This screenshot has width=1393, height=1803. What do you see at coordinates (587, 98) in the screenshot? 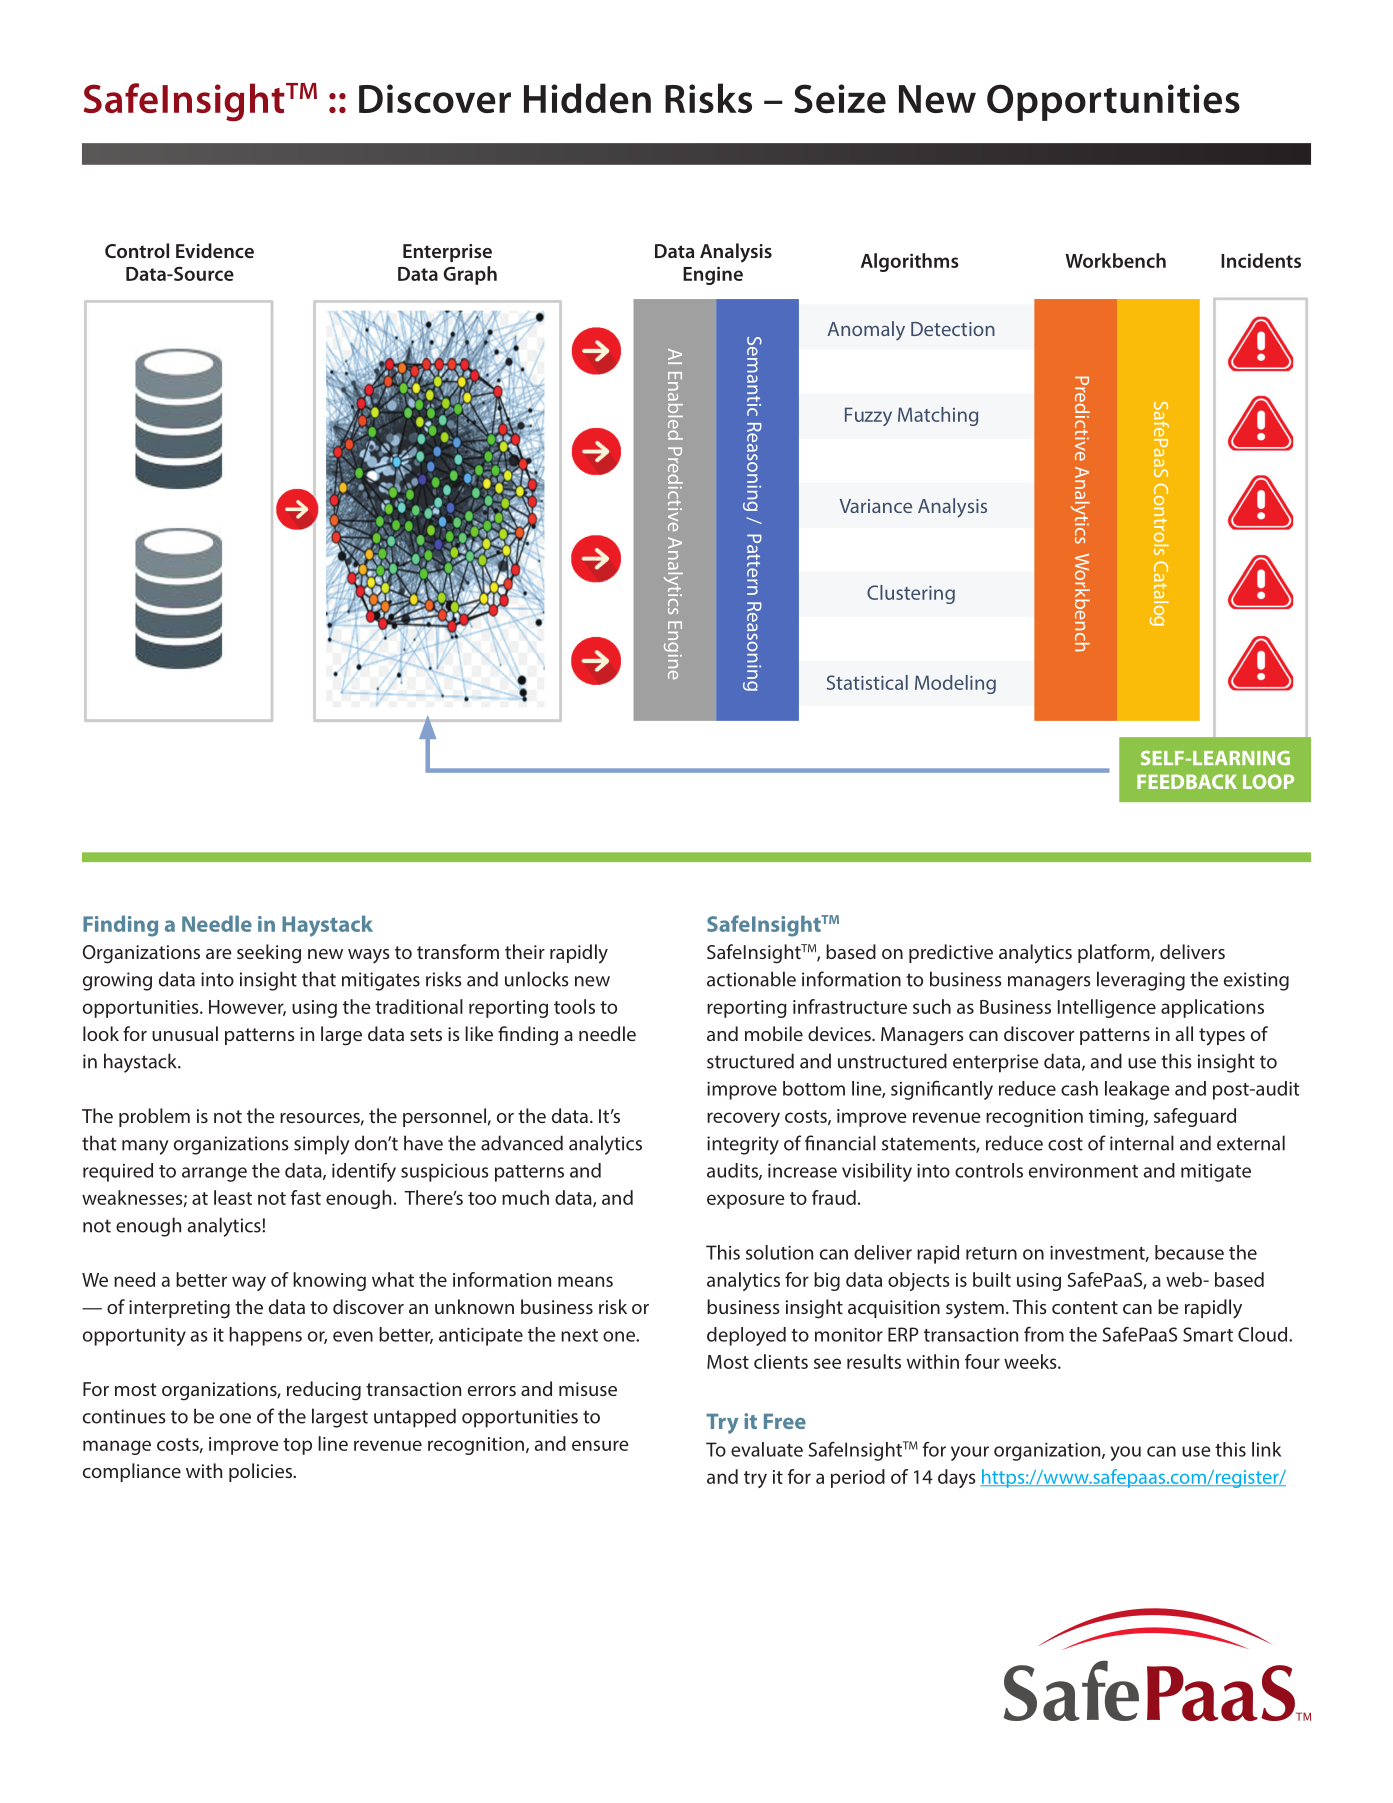
I see `Hidden` at bounding box center [587, 98].
